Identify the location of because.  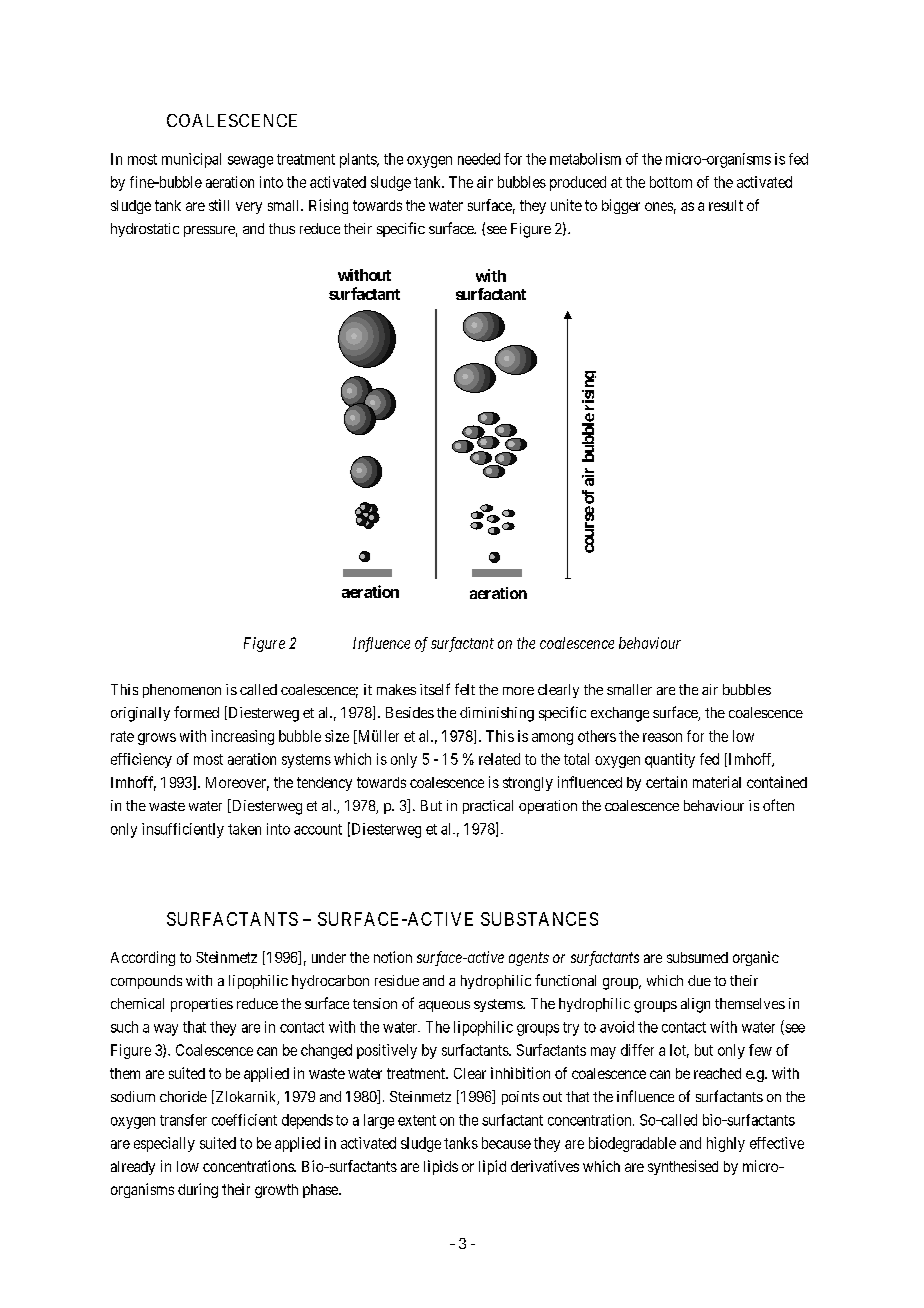
(506, 1143).
